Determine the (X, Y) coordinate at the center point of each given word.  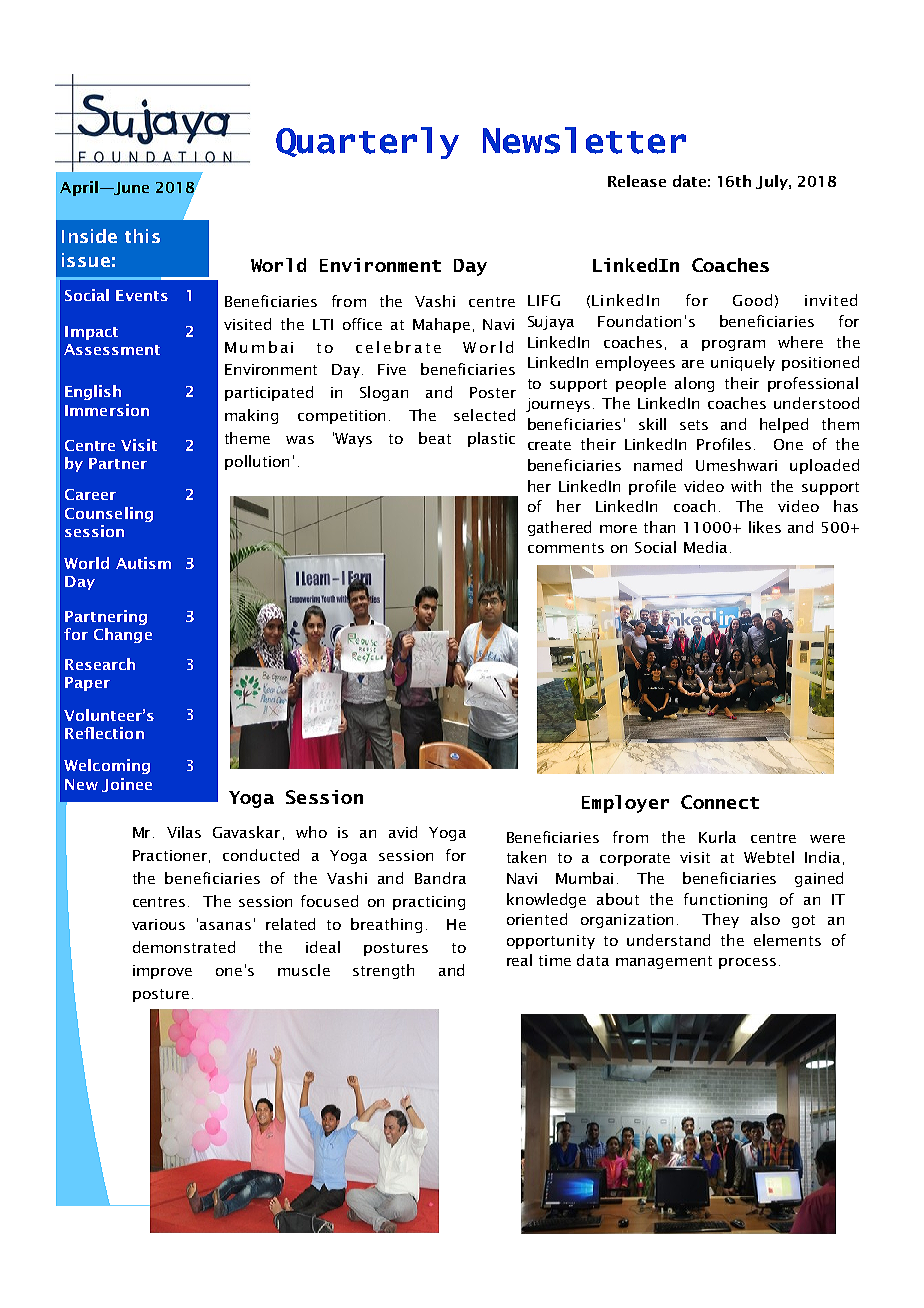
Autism (143, 563)
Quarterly (367, 143)
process (747, 963)
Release (637, 181)
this (142, 236)
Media (705, 547)
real (519, 960)
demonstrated (184, 947)
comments (566, 548)
